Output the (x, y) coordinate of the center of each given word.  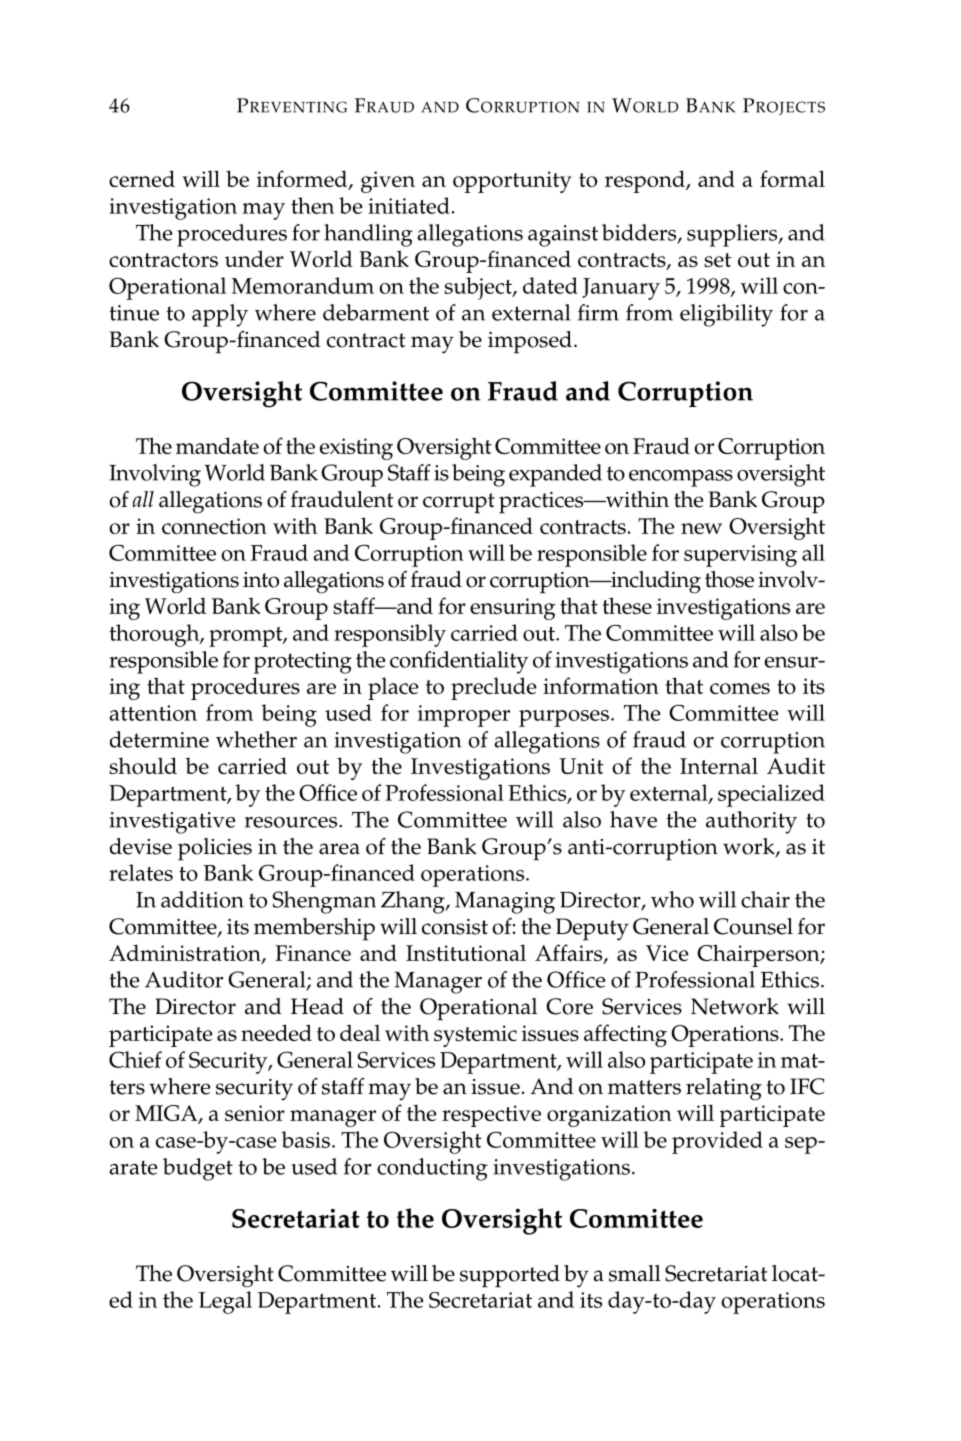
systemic (475, 1036)
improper (464, 716)
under (254, 258)
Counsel (753, 926)
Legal (225, 1302)
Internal (719, 765)
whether (256, 739)
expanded (555, 475)
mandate (217, 445)
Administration (186, 954)
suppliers (733, 235)
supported (510, 1276)
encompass (681, 478)
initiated (409, 205)
